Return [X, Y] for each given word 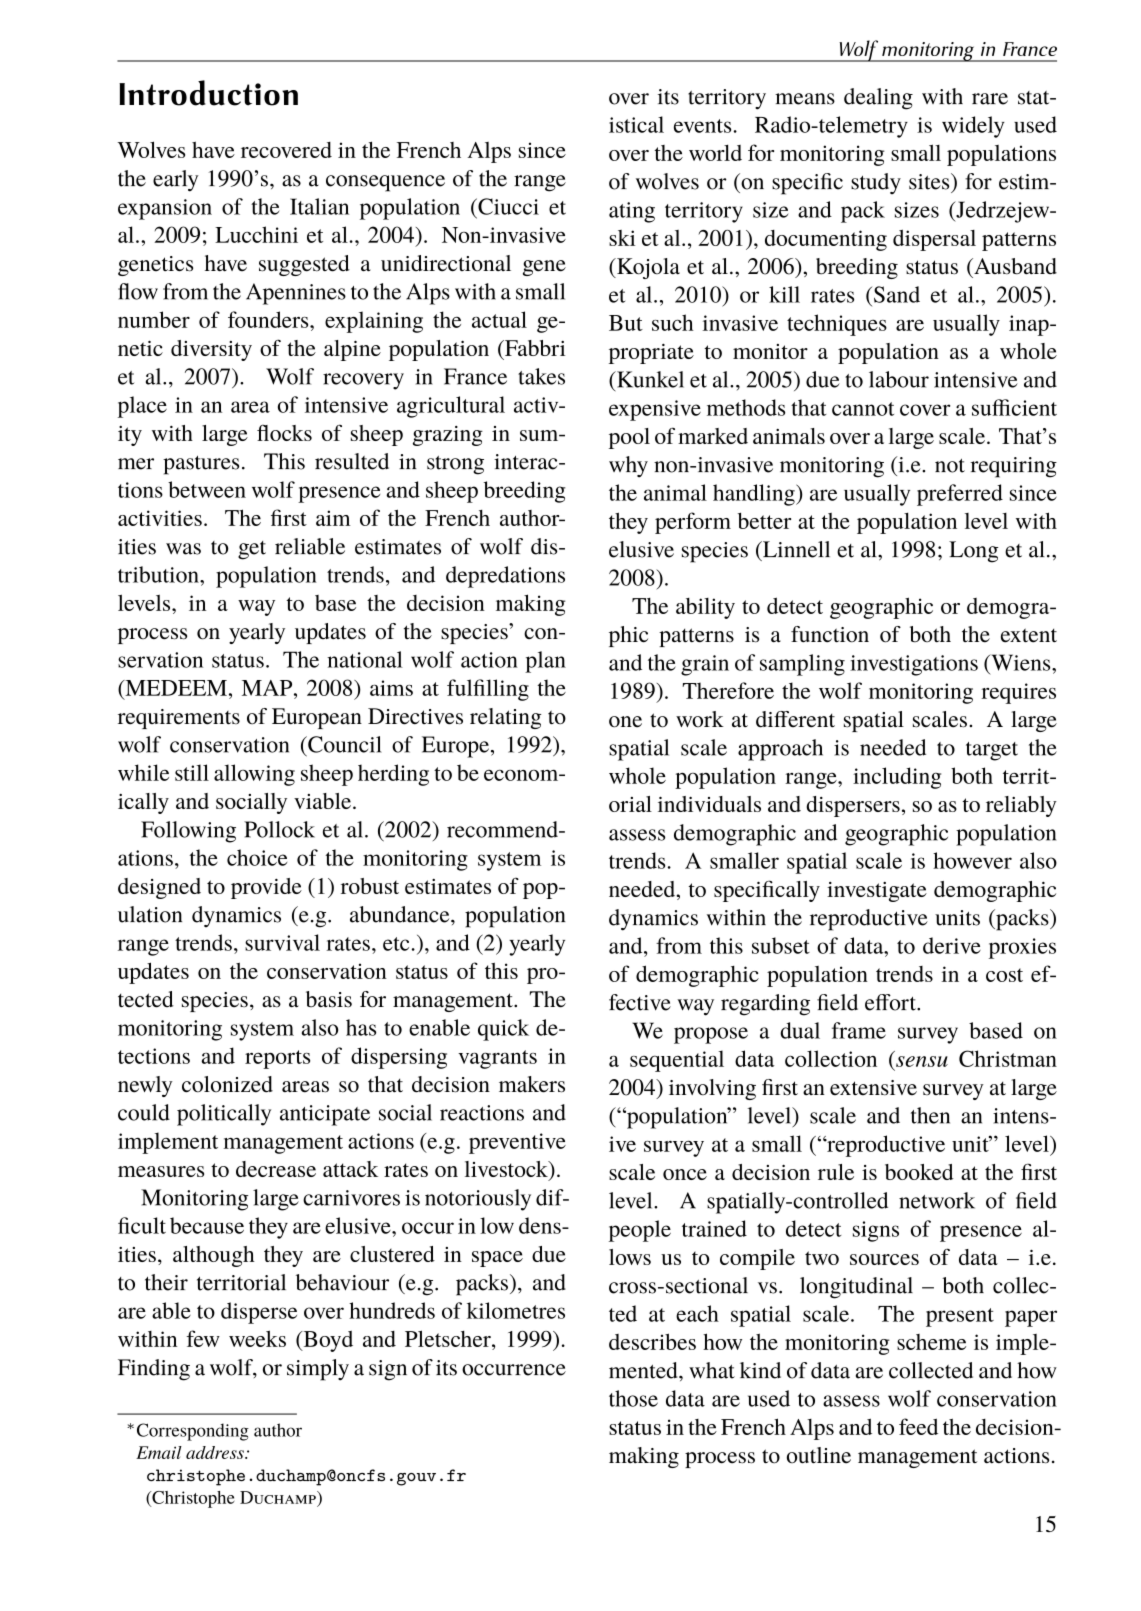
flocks [284, 433]
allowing [254, 775]
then [930, 1115]
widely [973, 127]
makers [532, 1084]
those [633, 1398]
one [625, 722]
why [628, 467]
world [715, 152]
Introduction [208, 93]
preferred [960, 495]
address [216, 1452]
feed [918, 1426]
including [897, 778]
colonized [227, 1084]
